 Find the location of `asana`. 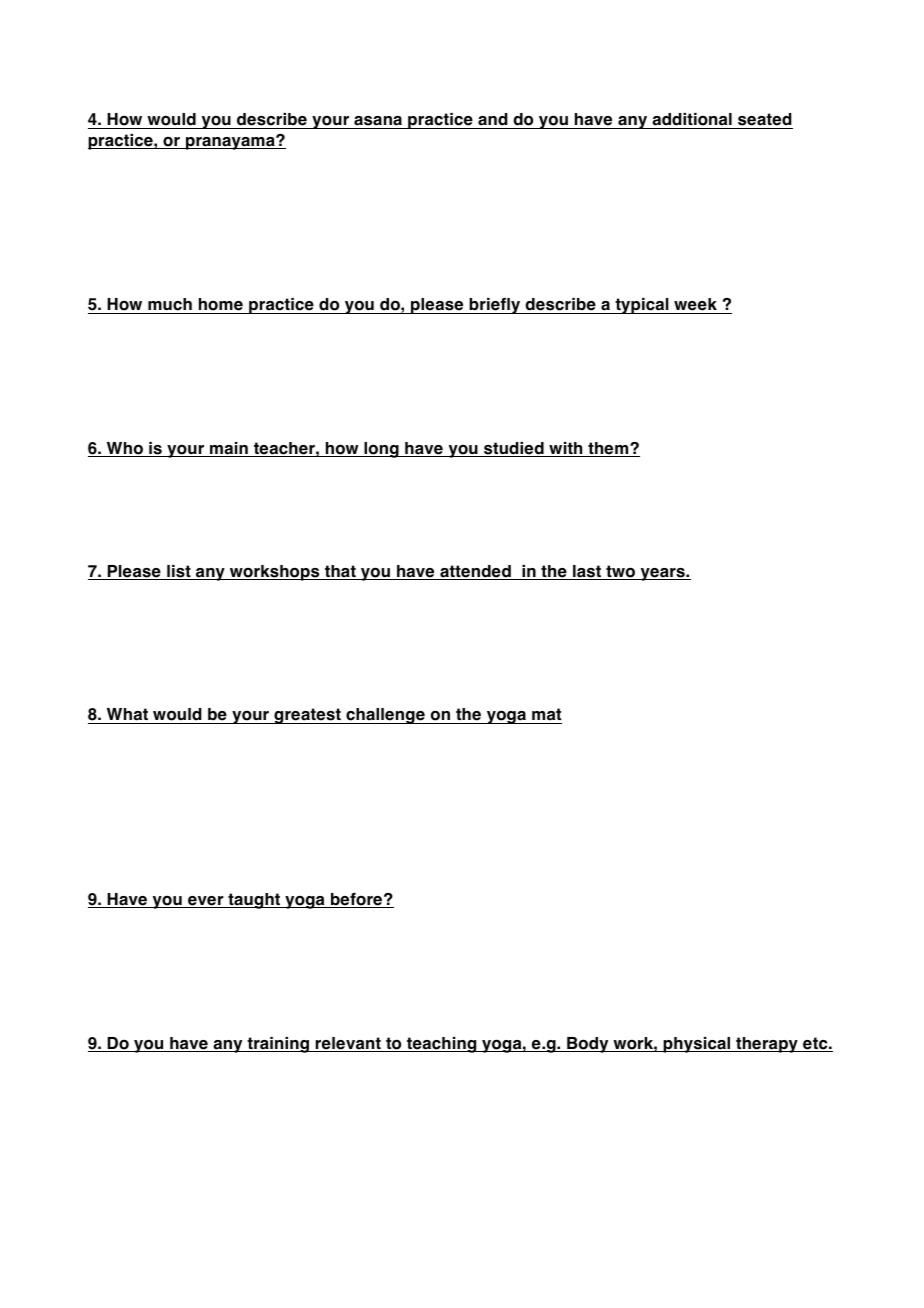

asana is located at coordinates (378, 122).
